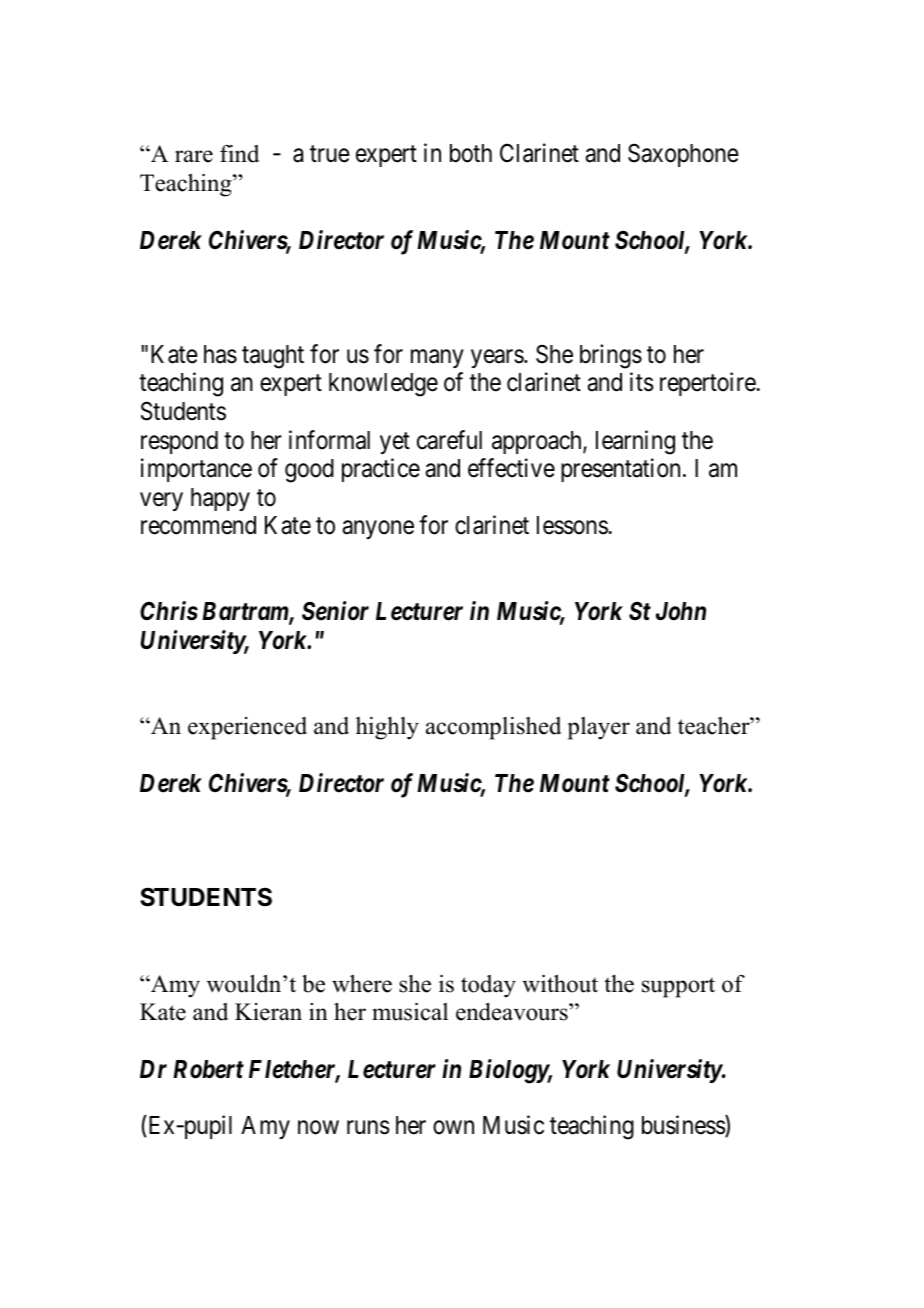 This screenshot has width=924, height=1308. What do you see at coordinates (611, 356) in the screenshot?
I see `brings` at bounding box center [611, 356].
